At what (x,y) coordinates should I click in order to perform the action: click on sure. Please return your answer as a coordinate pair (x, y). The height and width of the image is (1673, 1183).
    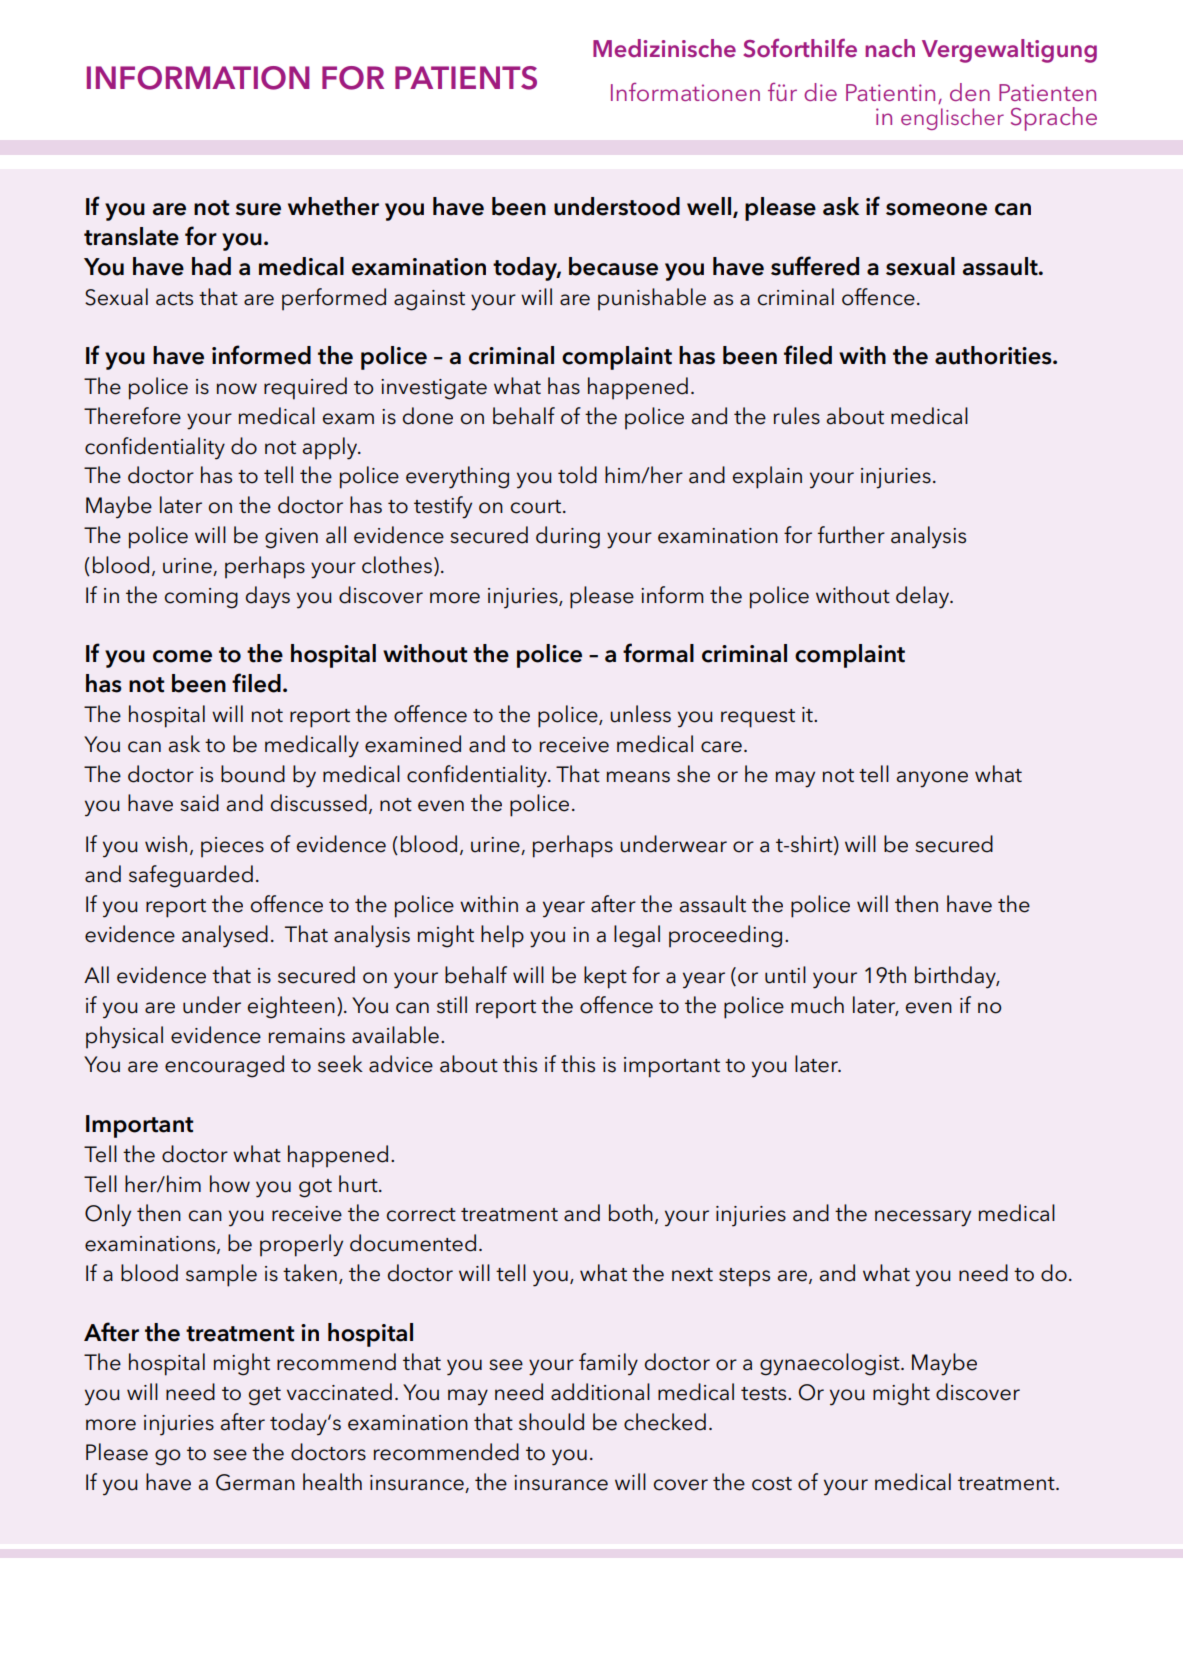
    Looking at the image, I should click on (258, 209).
